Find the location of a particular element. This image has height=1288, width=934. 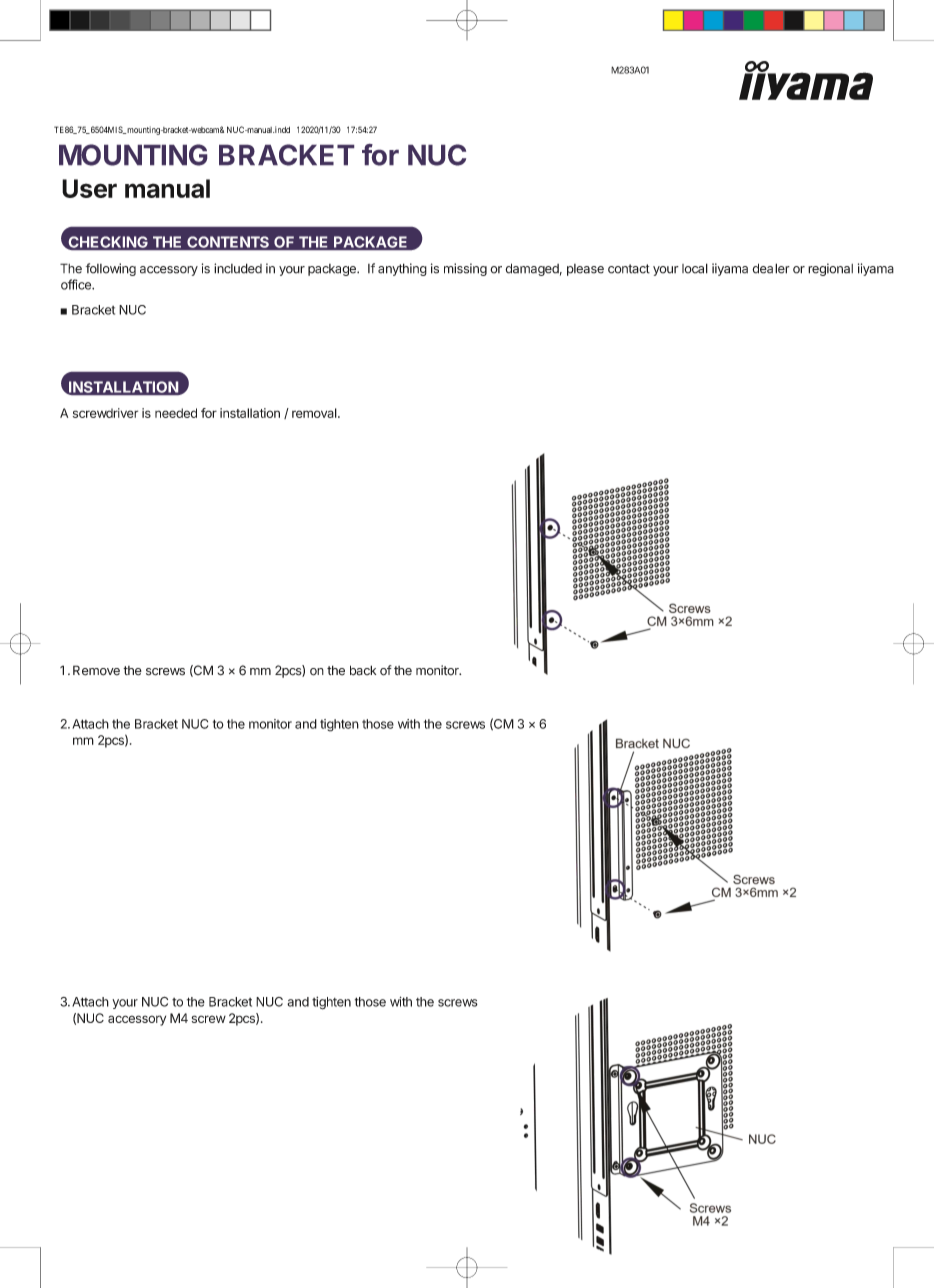

anything is located at coordinates (402, 269).
